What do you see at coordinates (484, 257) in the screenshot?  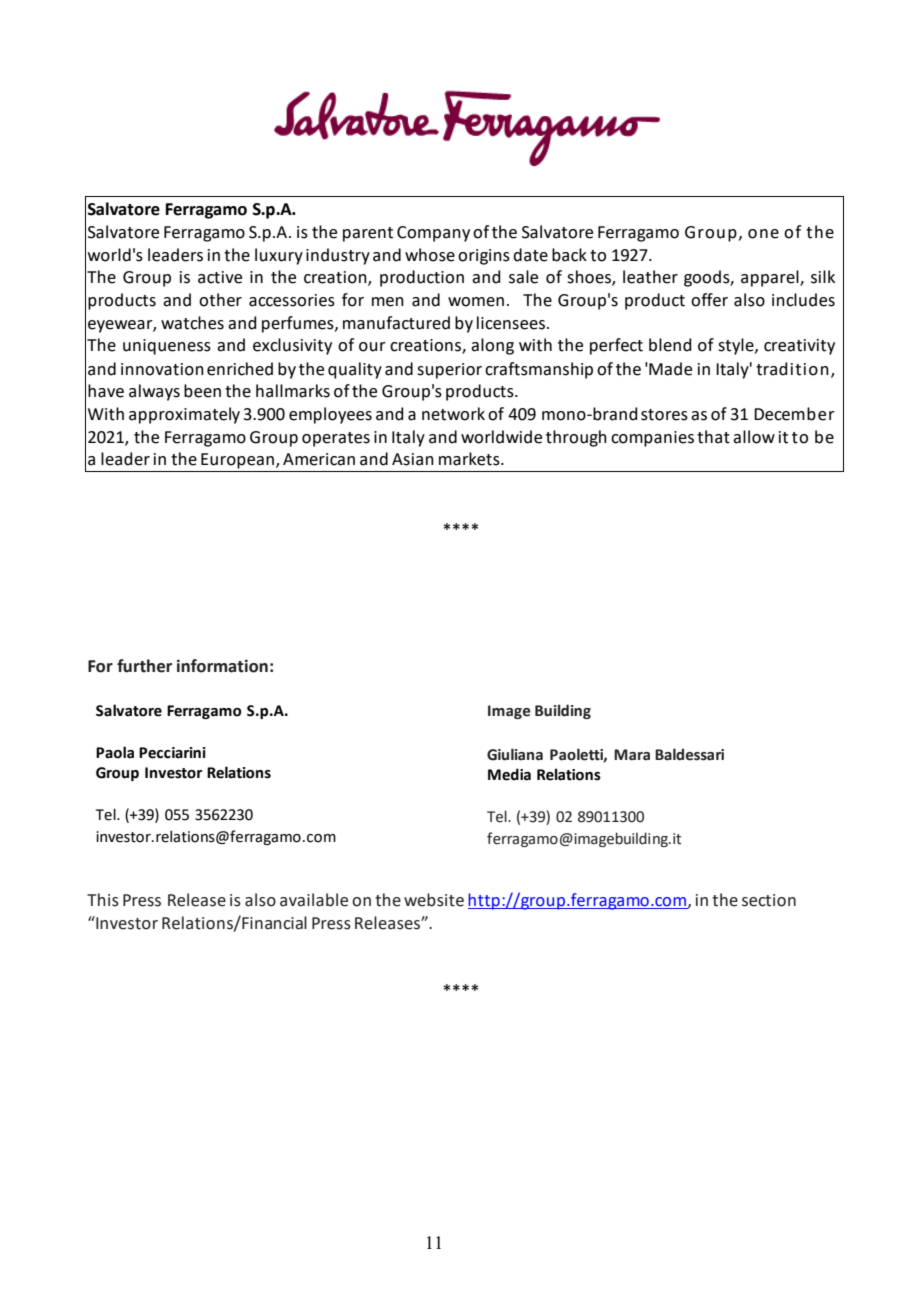 I see `origins` at bounding box center [484, 257].
